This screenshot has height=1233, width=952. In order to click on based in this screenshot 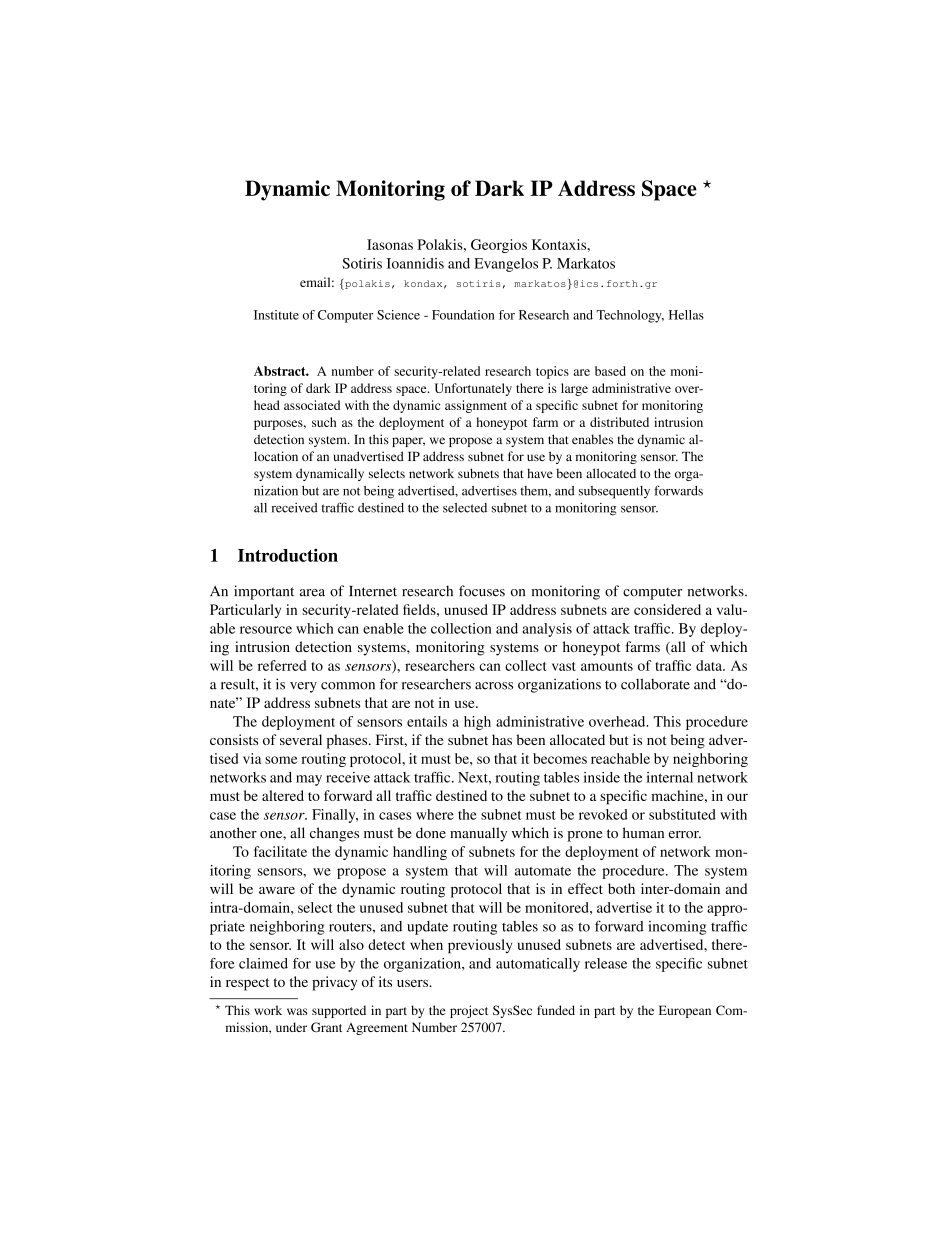, I will do `click(610, 371)`.
